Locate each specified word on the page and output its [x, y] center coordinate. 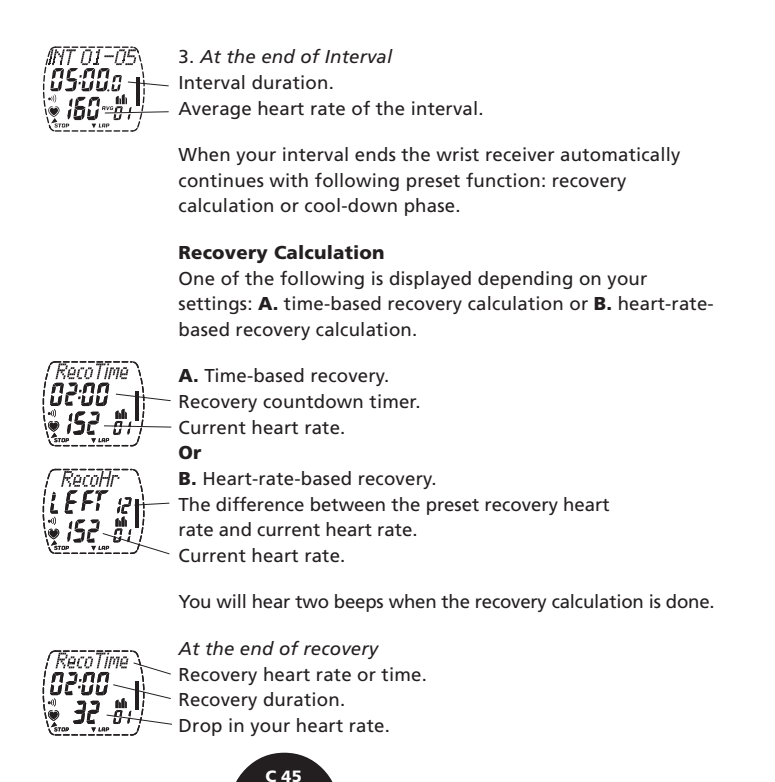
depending [525, 280]
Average [214, 110]
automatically [620, 156]
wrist [457, 154]
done [688, 601]
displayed [430, 280]
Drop [200, 727]
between [348, 504]
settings [214, 305]
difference [260, 504]
